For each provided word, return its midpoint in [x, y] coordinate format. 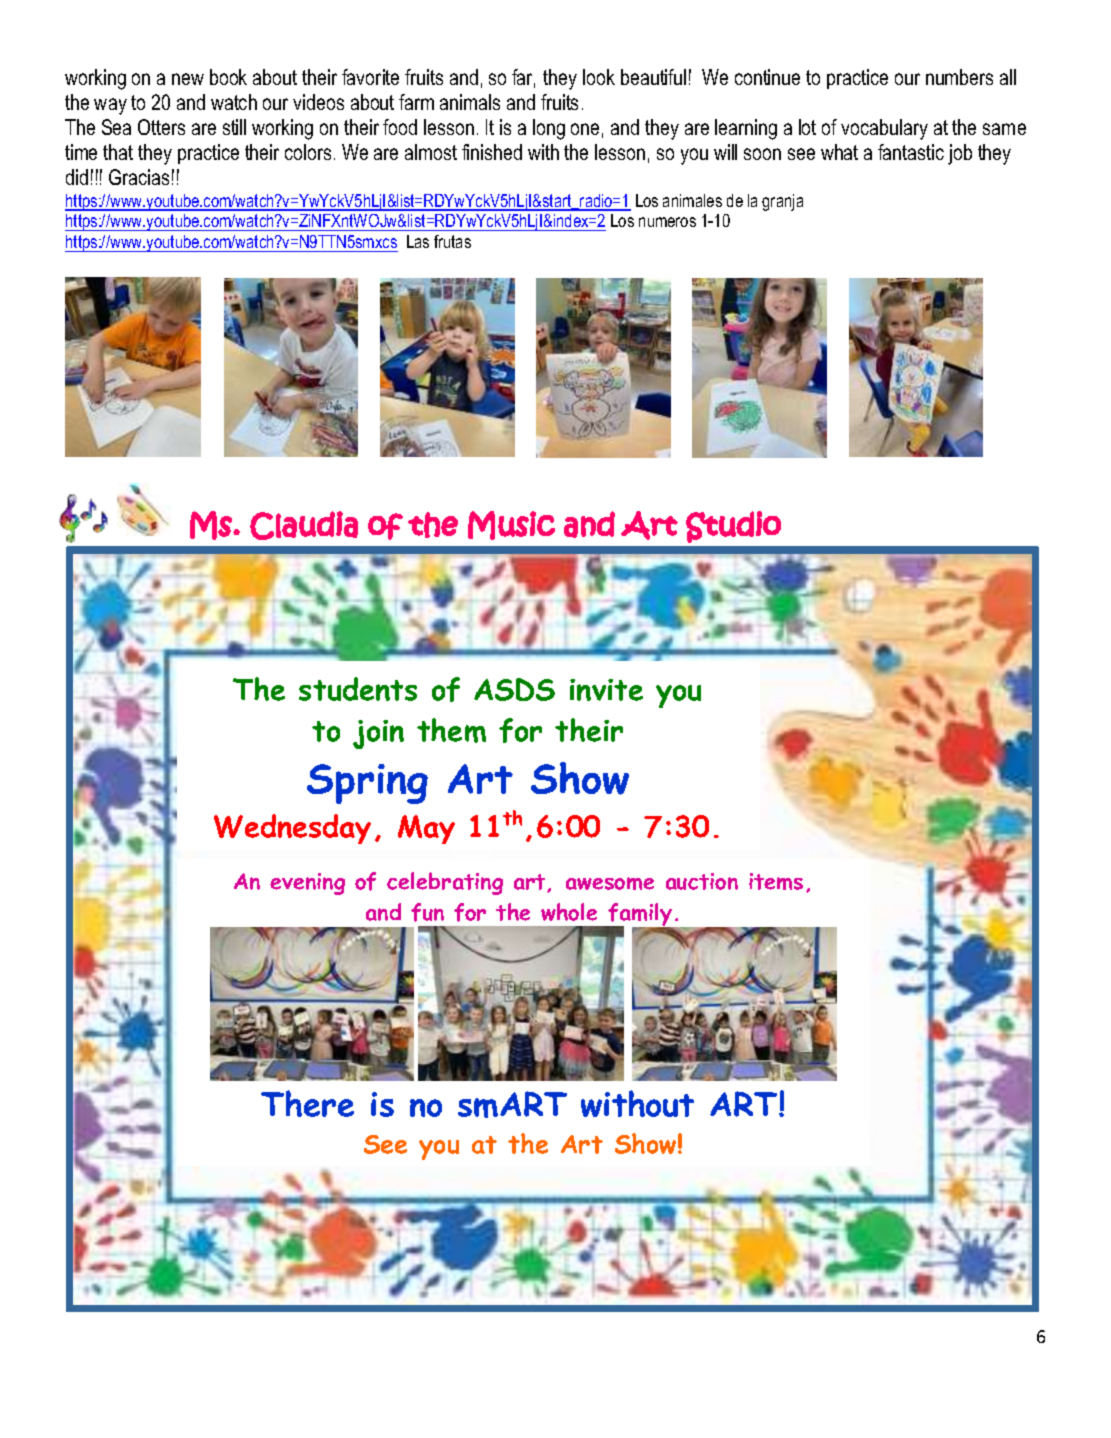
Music [511, 525]
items [776, 881]
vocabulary [884, 129]
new [188, 79]
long [549, 129]
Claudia [304, 525]
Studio [733, 527]
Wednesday [292, 829]
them [451, 730]
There [307, 1103]
